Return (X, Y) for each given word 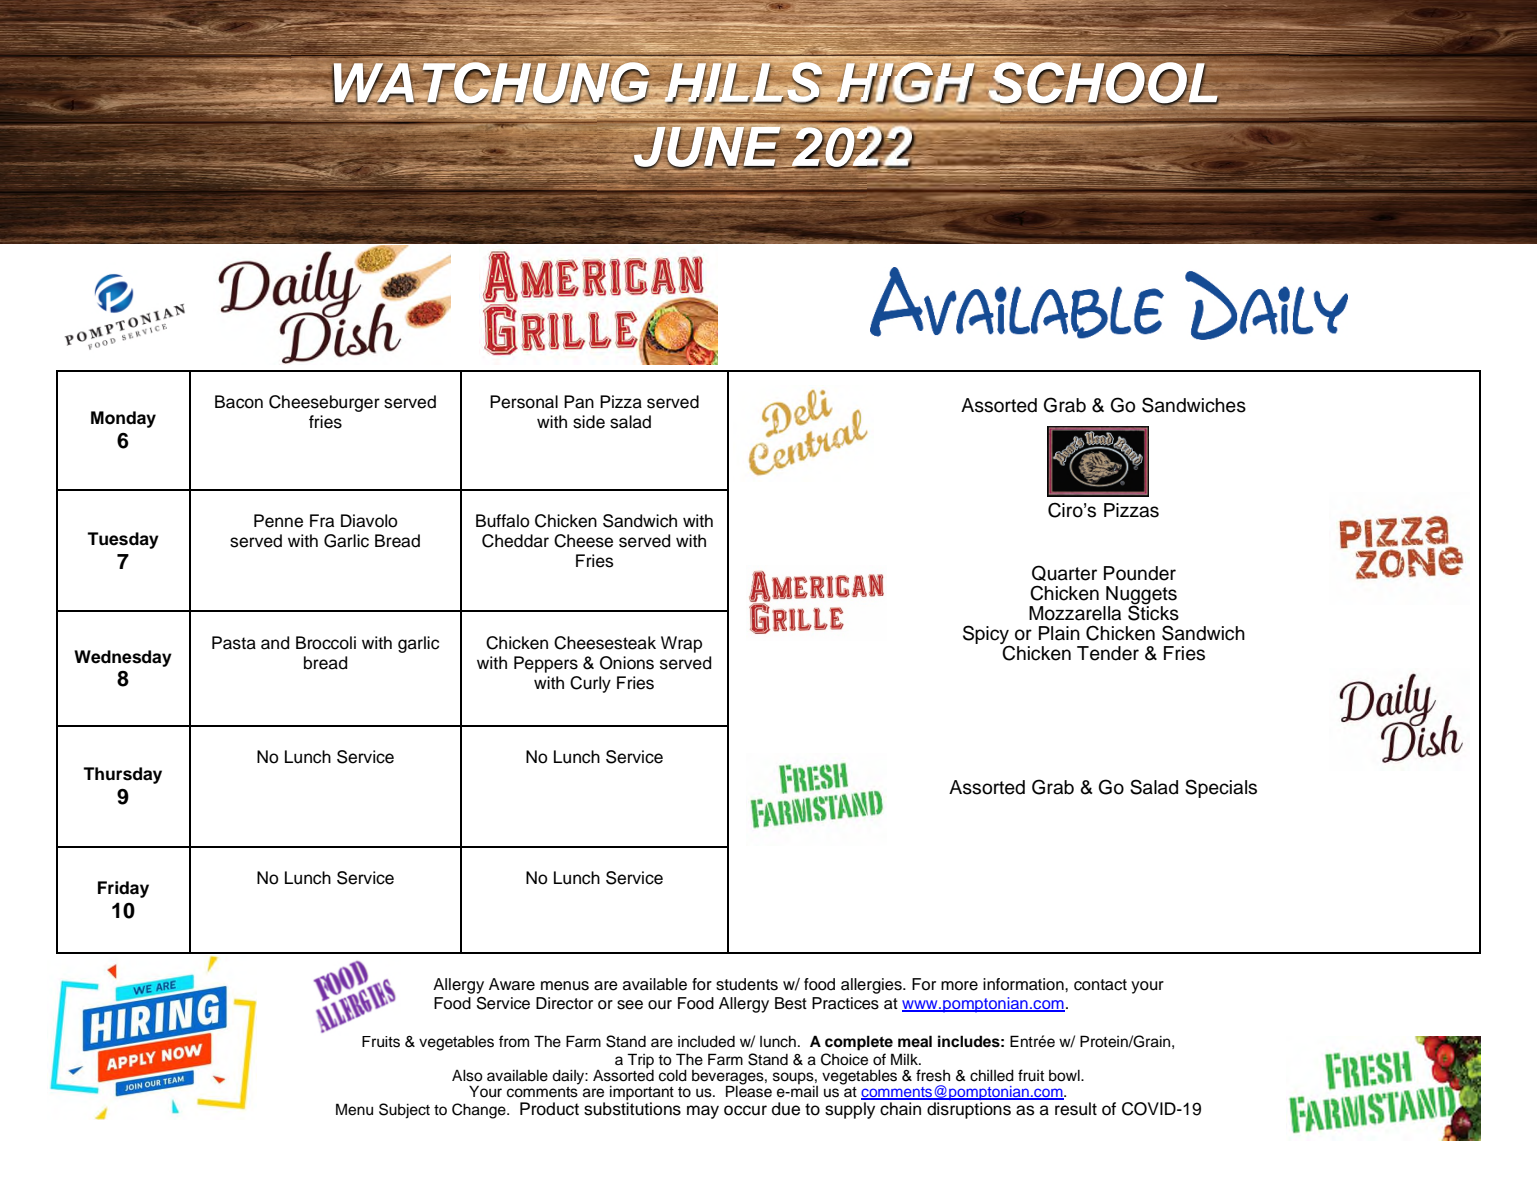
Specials (1221, 788)
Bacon (239, 402)
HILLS (744, 83)
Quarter (1064, 573)
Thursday (122, 775)
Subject (404, 1111)
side (589, 422)
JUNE (707, 146)
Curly (590, 684)
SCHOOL (1103, 83)
